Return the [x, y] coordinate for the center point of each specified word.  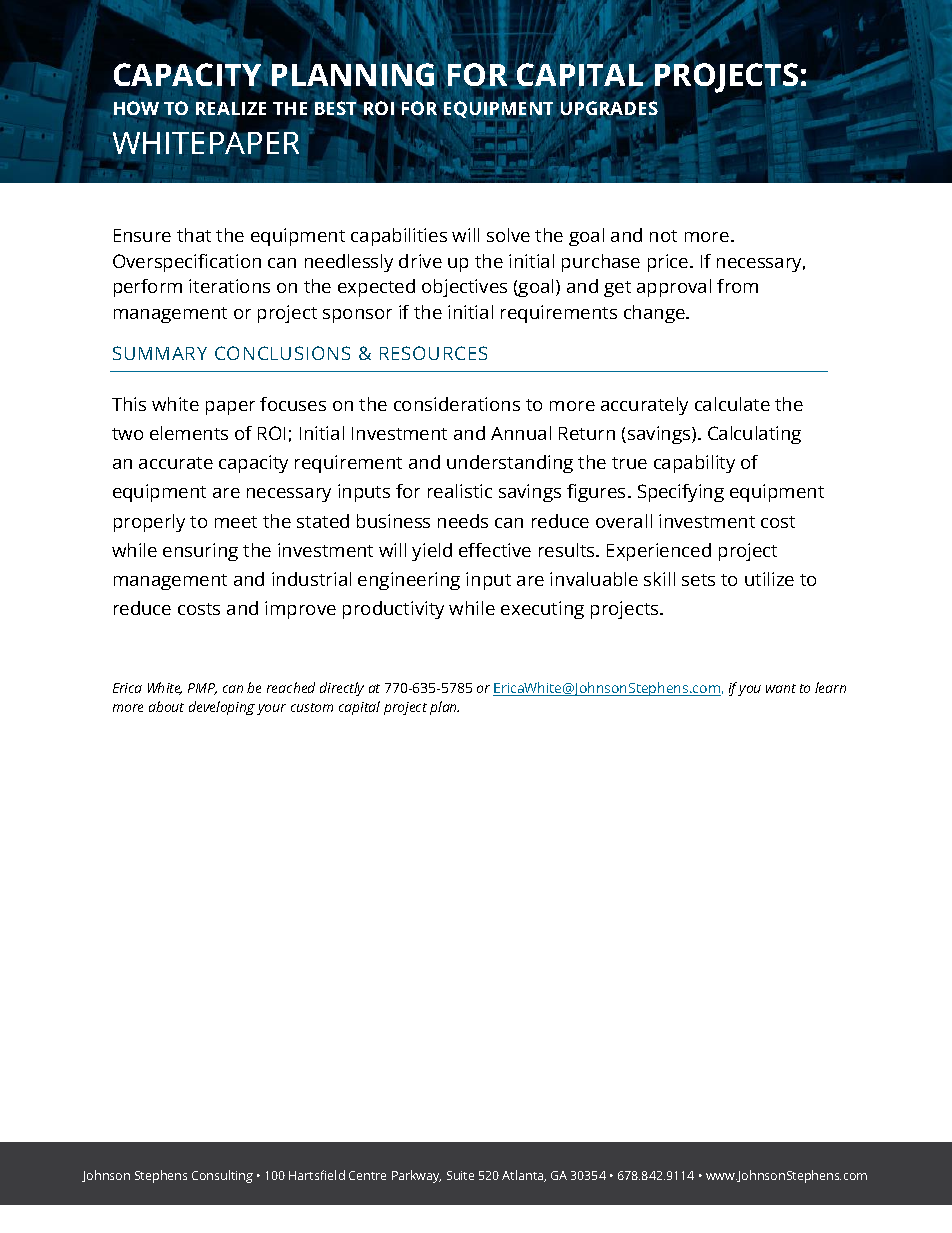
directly [342, 689]
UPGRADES [609, 108]
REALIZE [231, 108]
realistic [460, 491]
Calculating [754, 435]
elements [189, 433]
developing [222, 708]
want [781, 688]
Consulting [222, 1176]
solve [508, 235]
